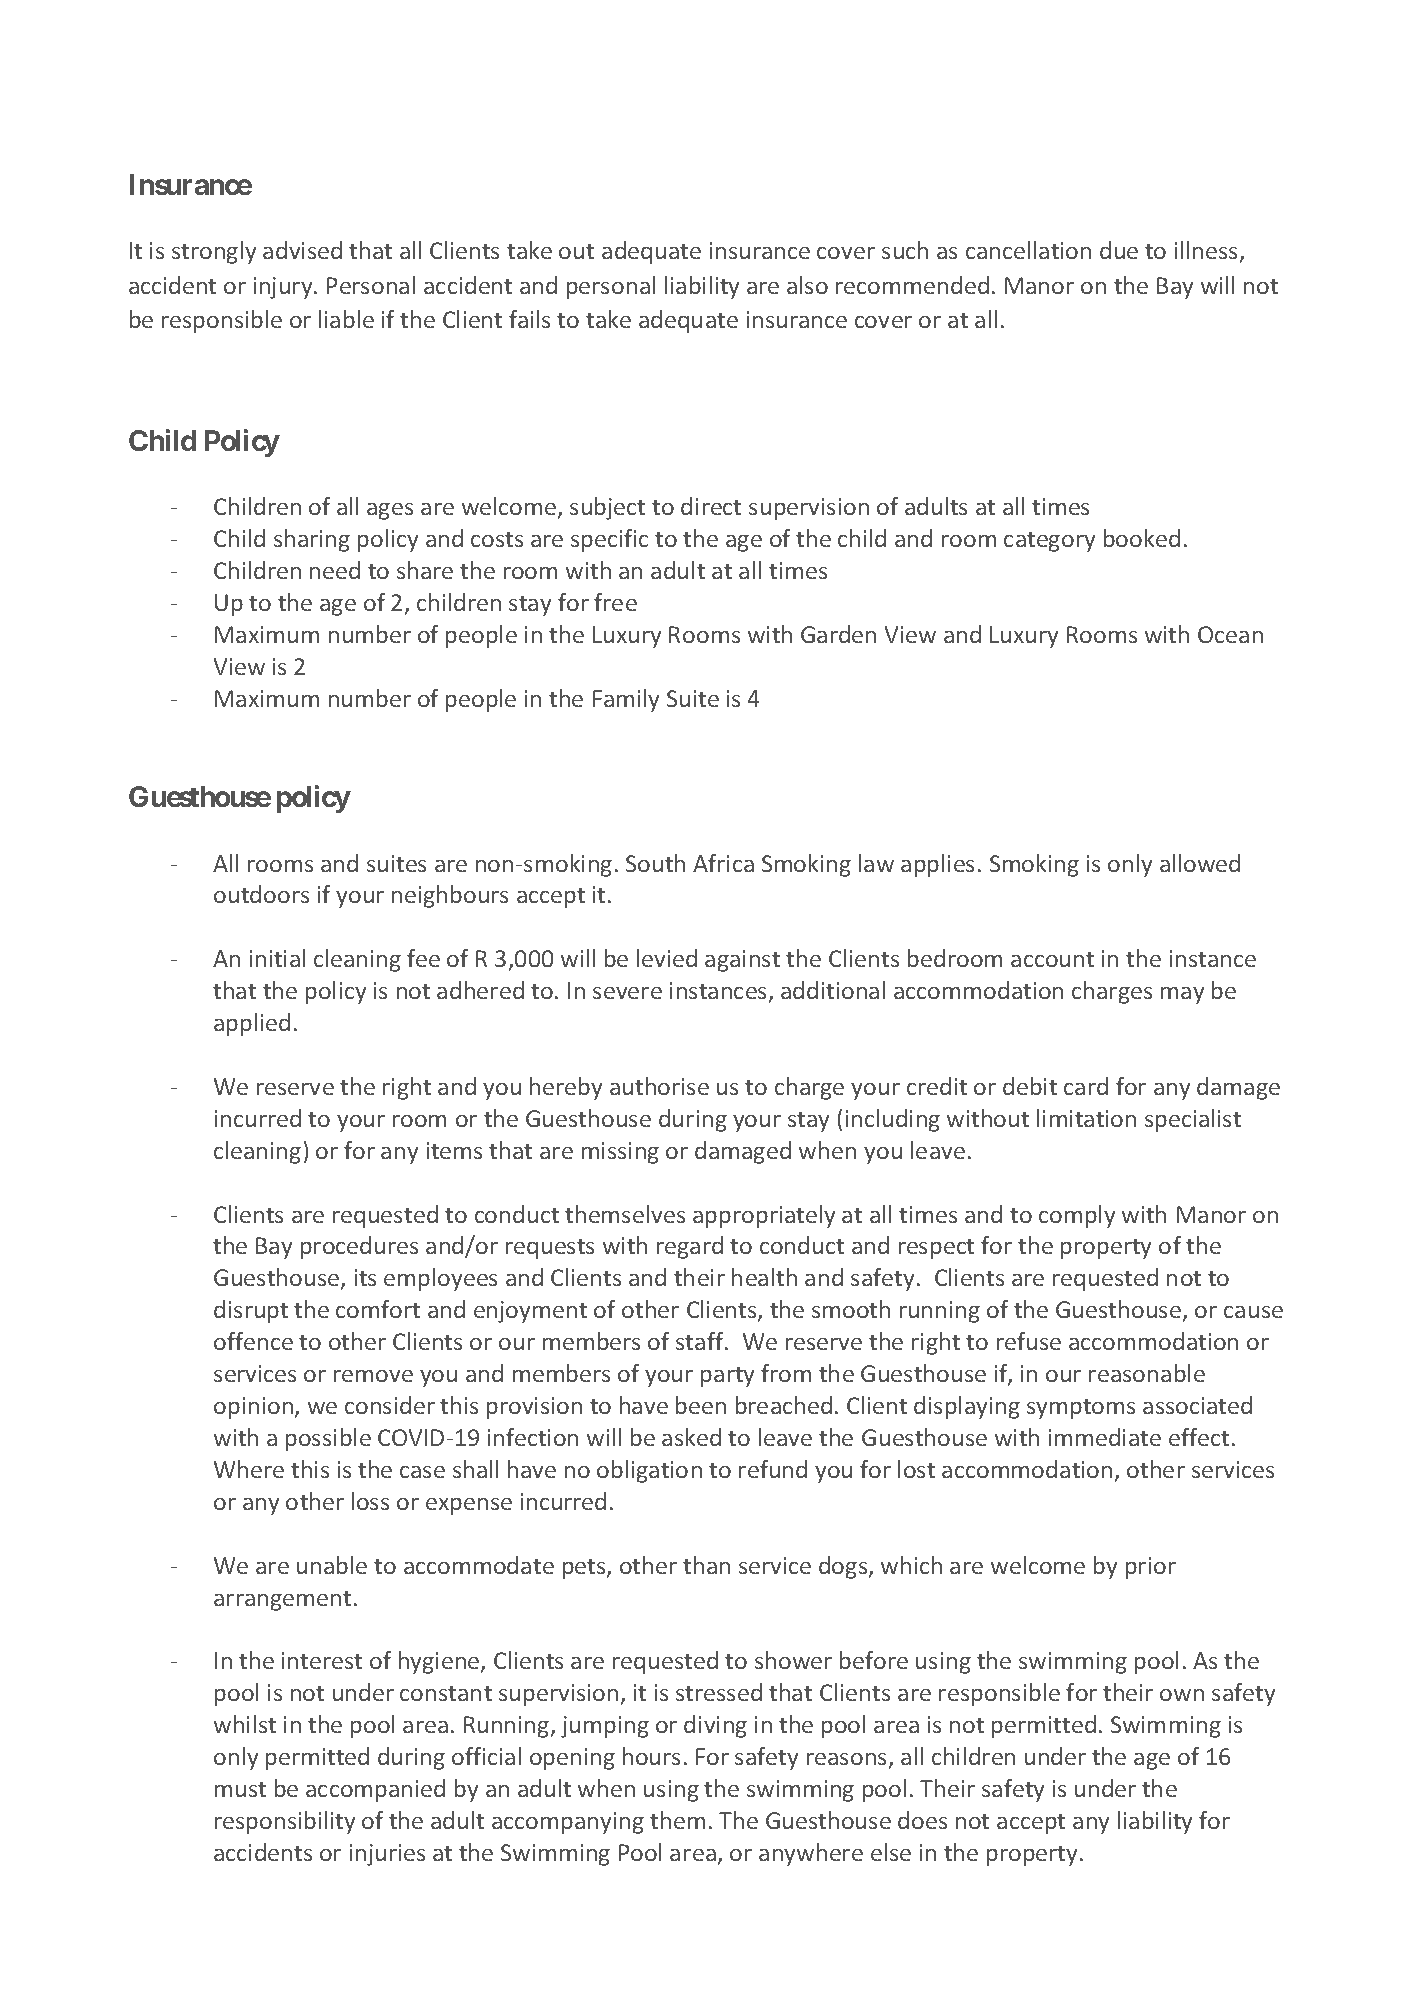  What do you see at coordinates (723, 863) in the page?
I see `Africa` at bounding box center [723, 863].
